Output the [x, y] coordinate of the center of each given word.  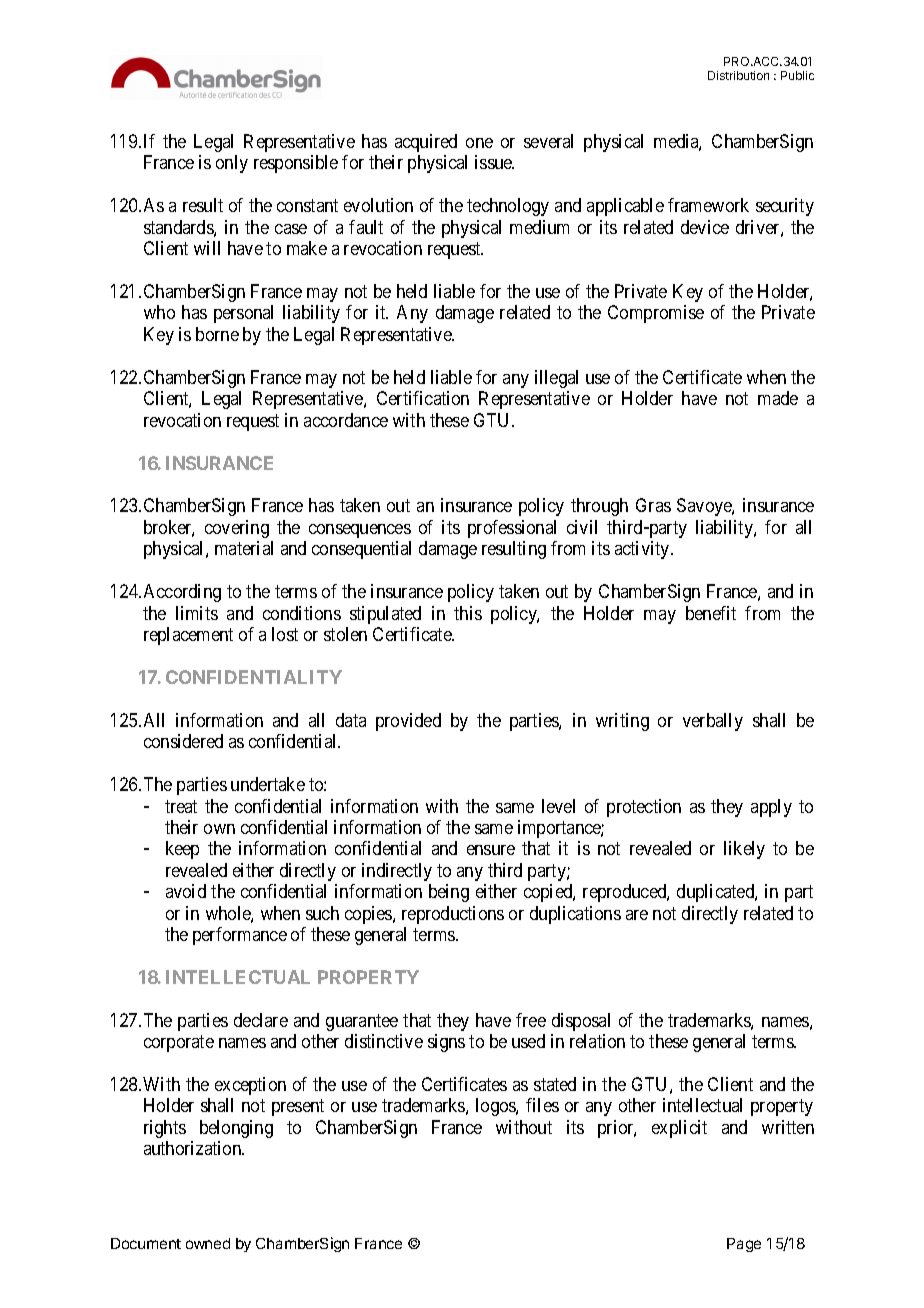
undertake [268, 784]
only [232, 164]
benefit [711, 613]
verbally [713, 722]
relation [597, 1041]
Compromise [656, 314]
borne [217, 334]
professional [512, 529]
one [479, 143]
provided [408, 722]
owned [208, 1243]
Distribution [738, 75]
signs [446, 1043]
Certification [423, 398]
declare [261, 1020]
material [244, 548]
